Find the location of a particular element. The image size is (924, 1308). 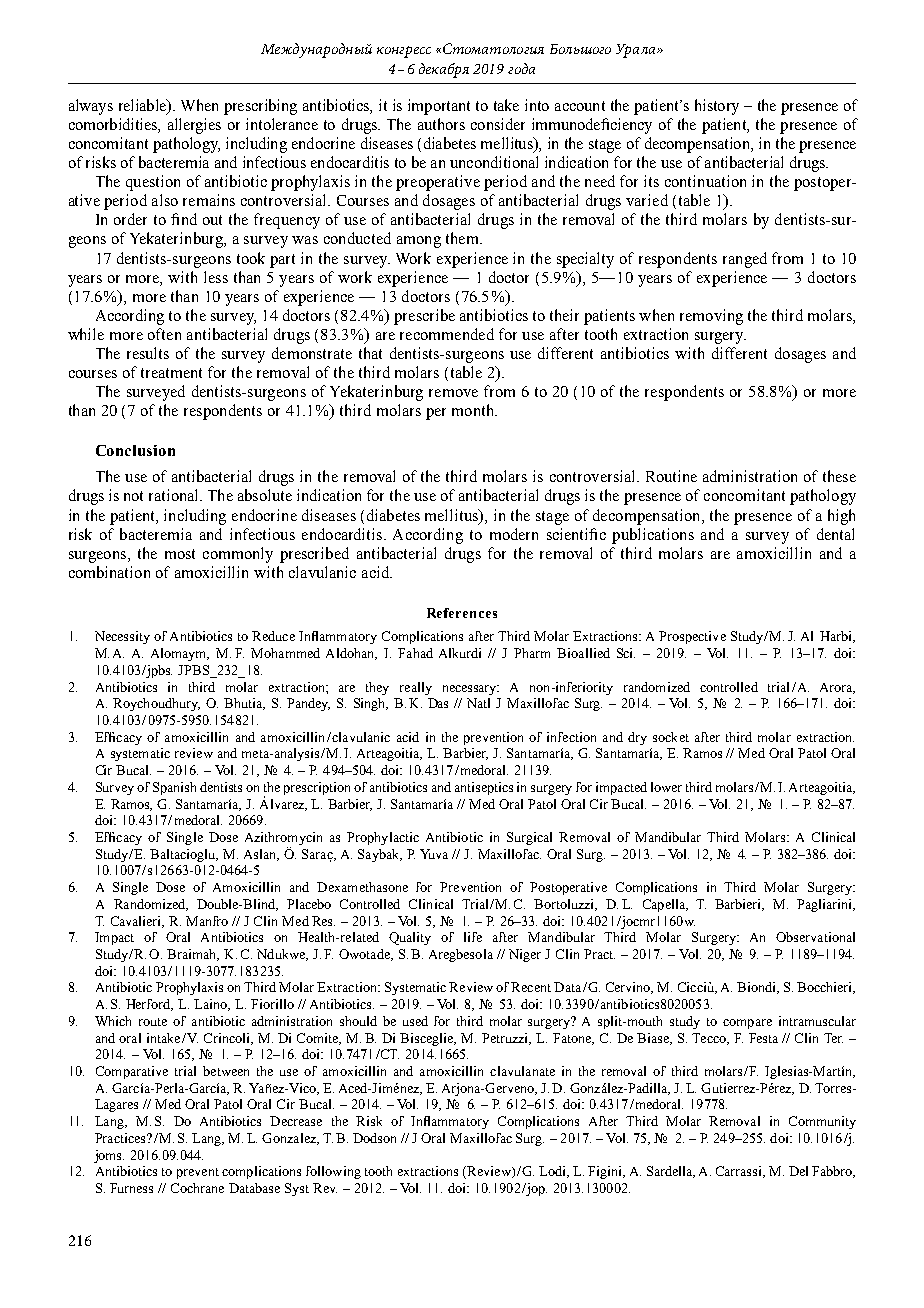

Spanish is located at coordinates (174, 788).
